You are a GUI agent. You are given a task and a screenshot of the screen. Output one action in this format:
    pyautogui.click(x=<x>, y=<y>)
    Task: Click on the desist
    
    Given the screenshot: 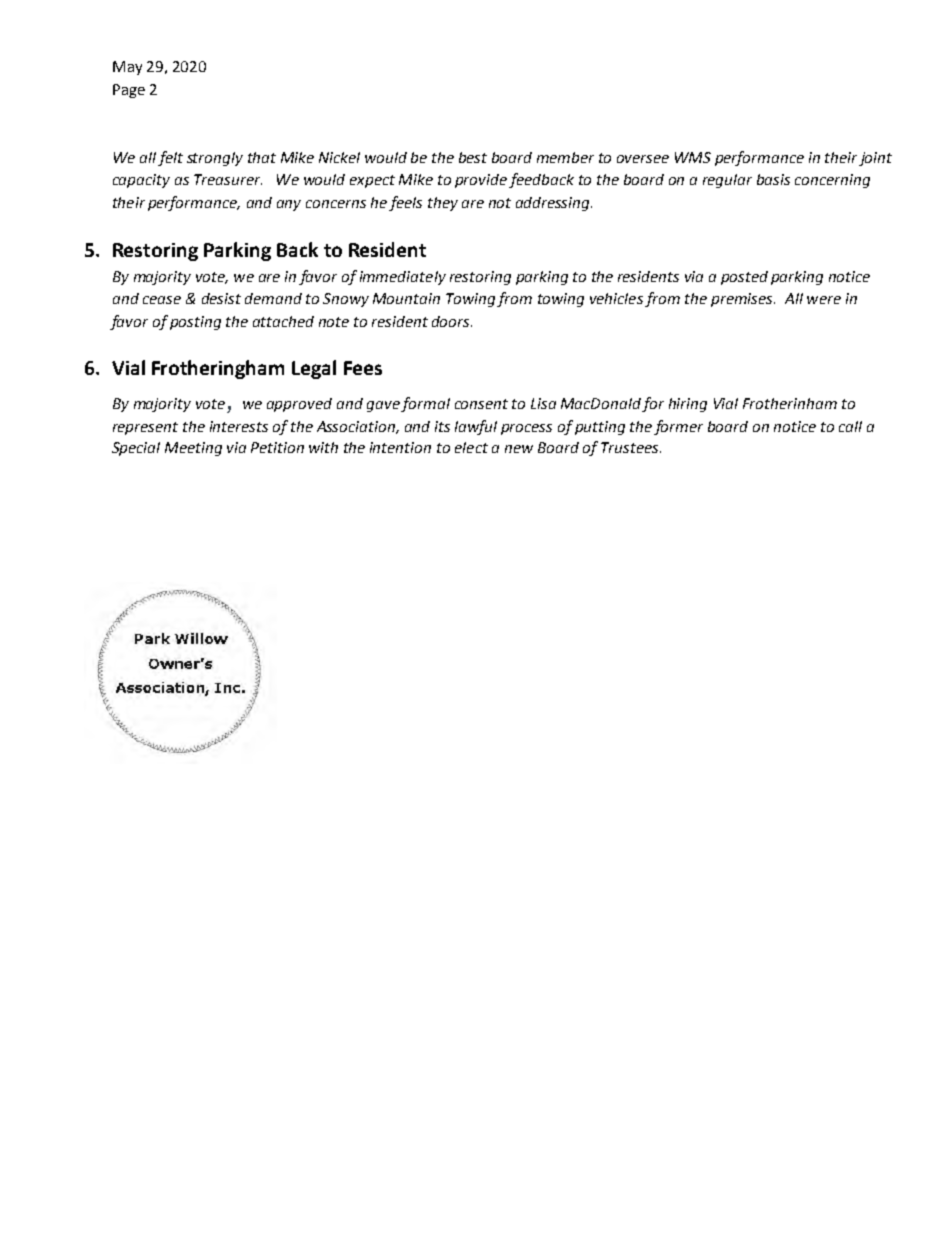 What is the action you would take?
    pyautogui.click(x=221, y=298)
